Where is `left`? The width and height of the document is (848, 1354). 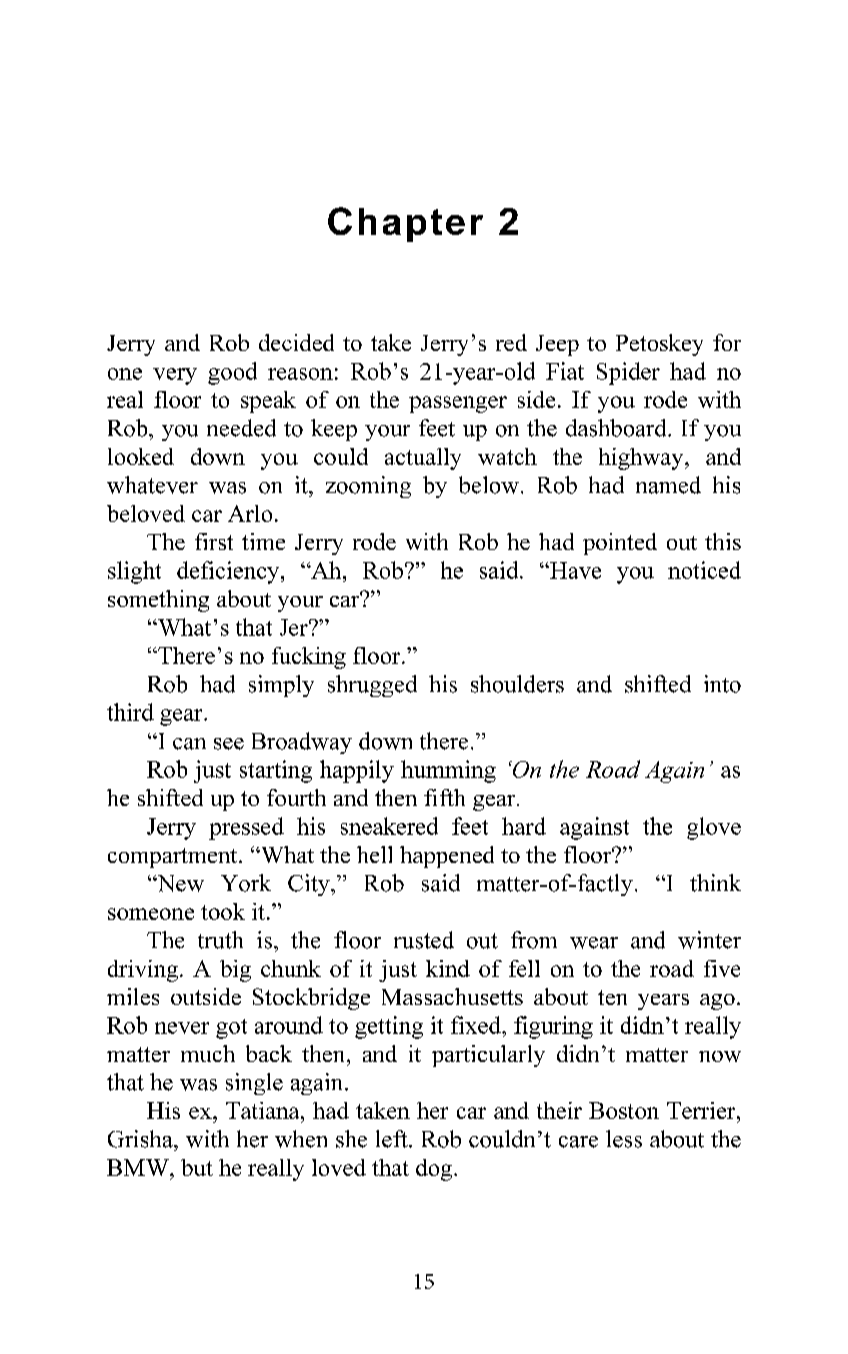
left is located at coordinates (393, 1139).
